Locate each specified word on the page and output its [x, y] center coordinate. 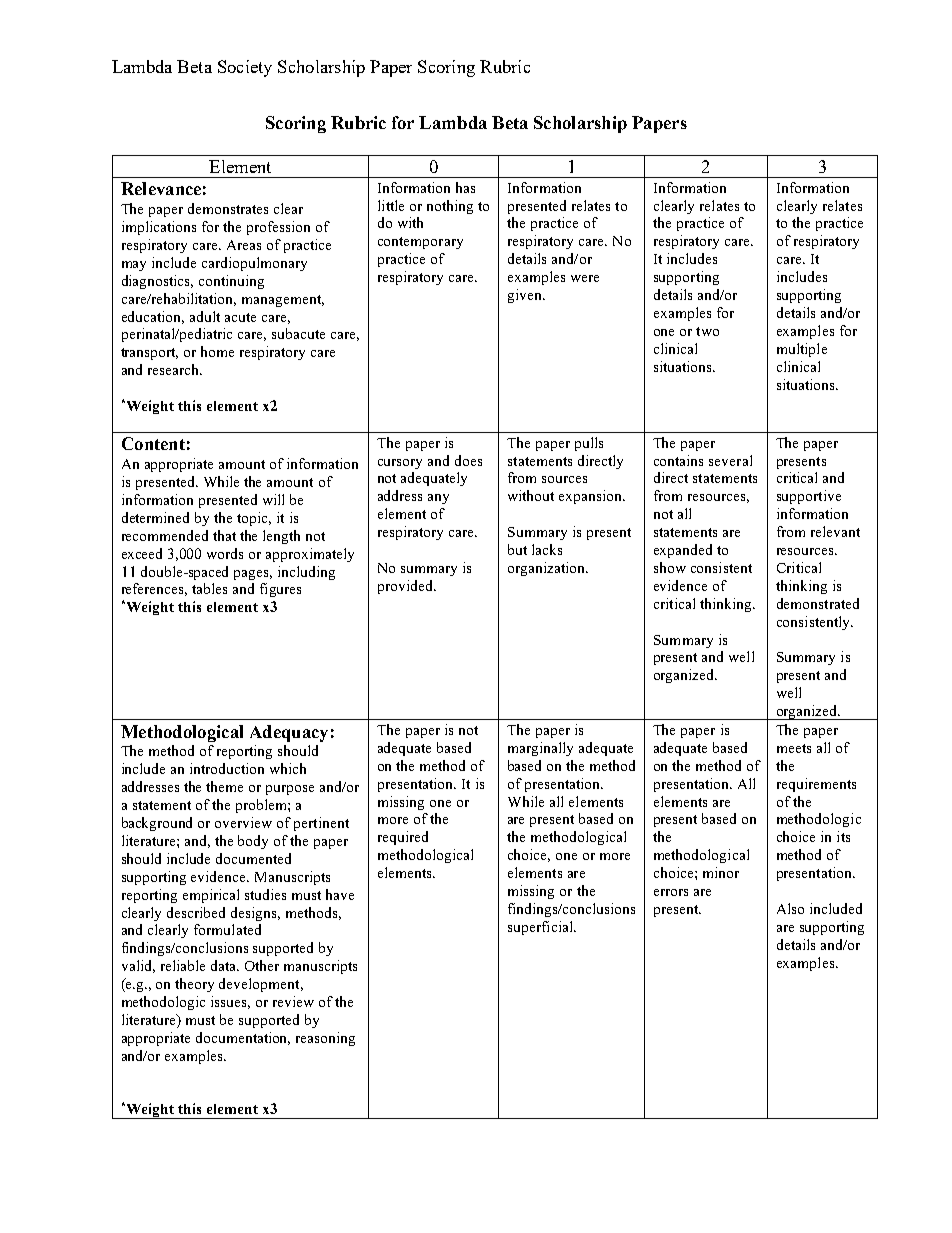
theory [194, 985]
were [585, 278]
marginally [540, 749]
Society [245, 68]
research [174, 369]
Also [790, 908]
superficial [541, 928]
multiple [802, 350]
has [465, 187]
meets [794, 748]
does [468, 460]
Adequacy [289, 733]
